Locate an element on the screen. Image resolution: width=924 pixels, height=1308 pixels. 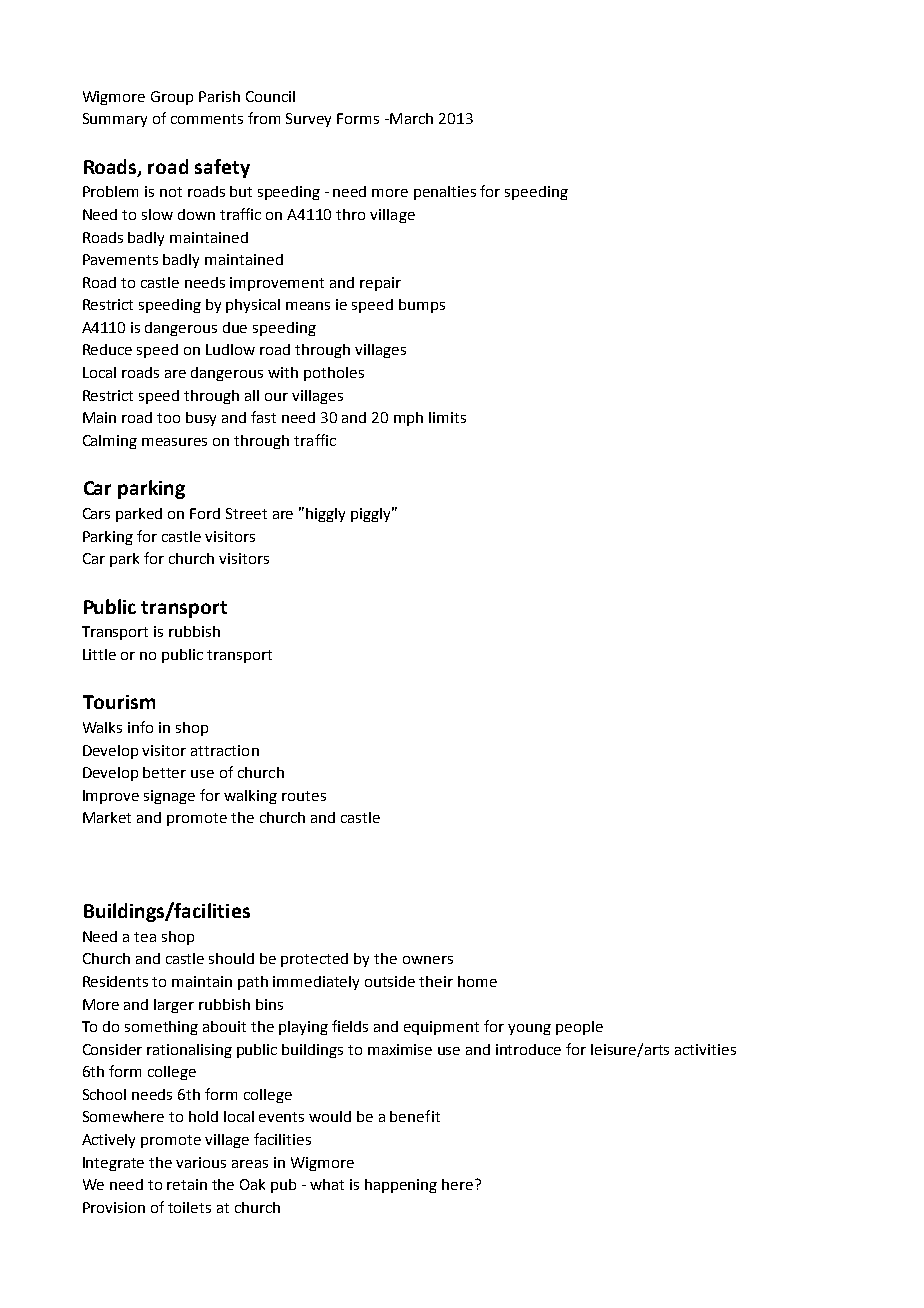
Group is located at coordinates (172, 98).
